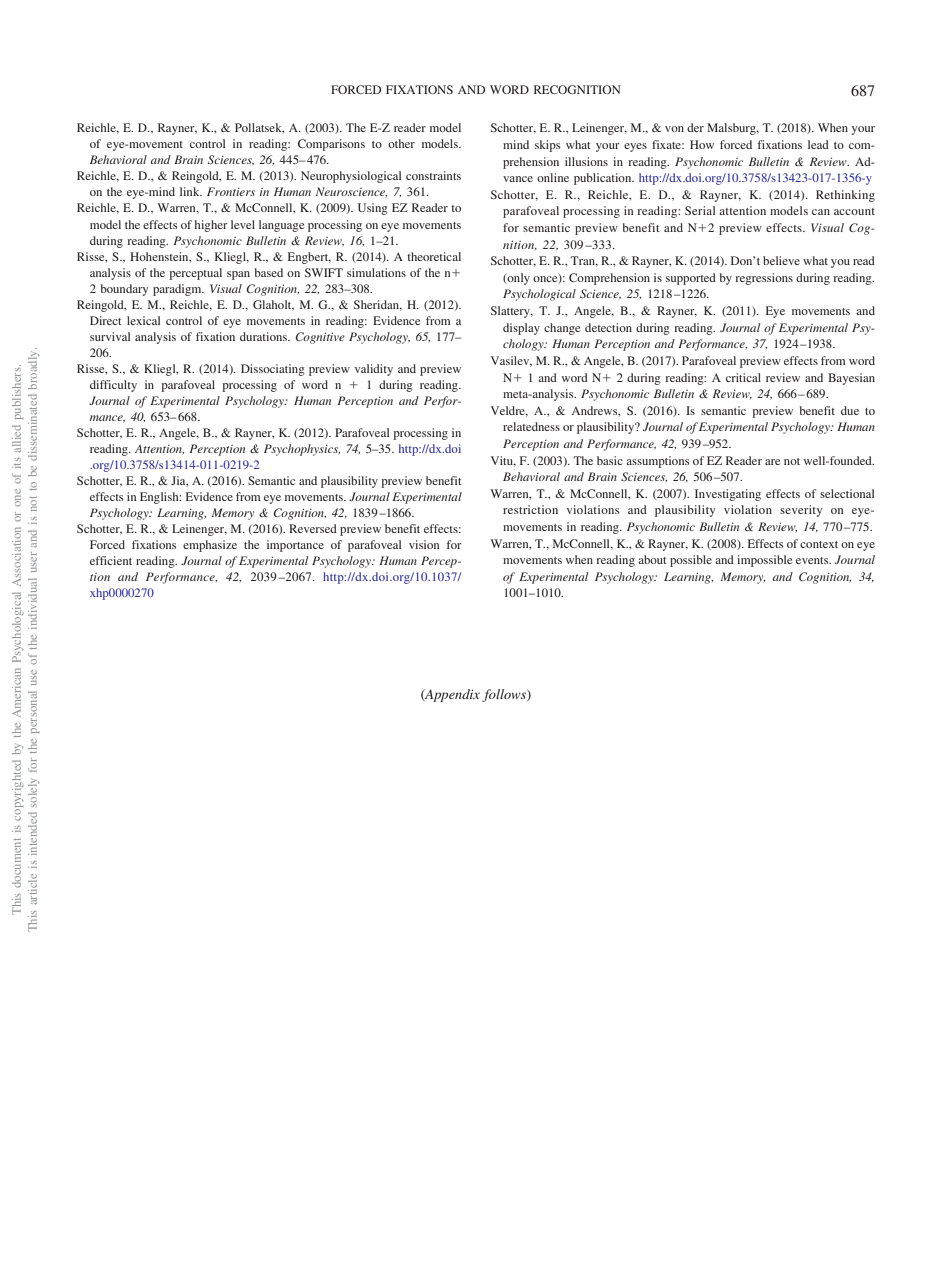 The width and height of the page is (952, 1270). What do you see at coordinates (547, 146) in the page?
I see `skips` at bounding box center [547, 146].
